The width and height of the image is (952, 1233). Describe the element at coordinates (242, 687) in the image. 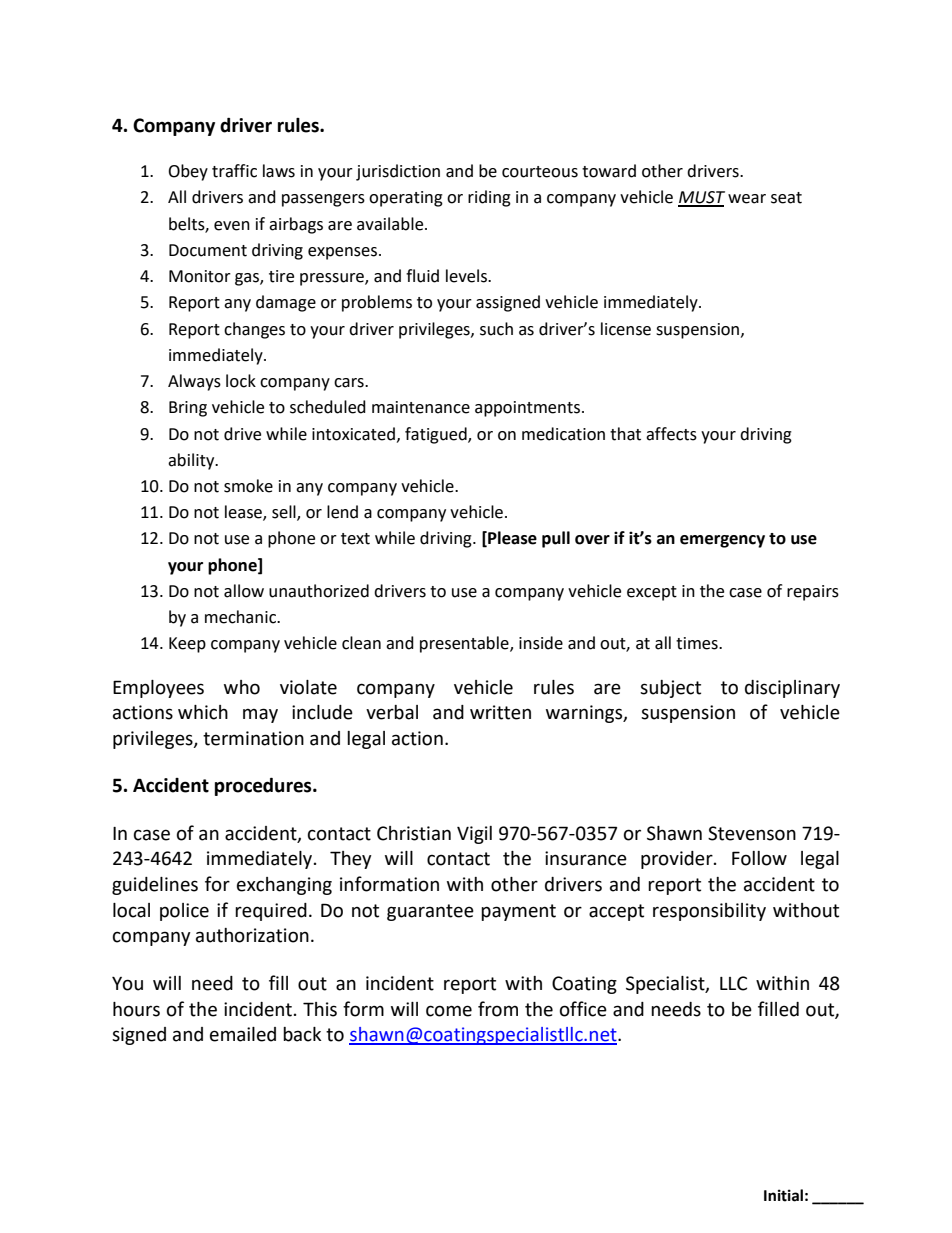

I see `who` at that location.
